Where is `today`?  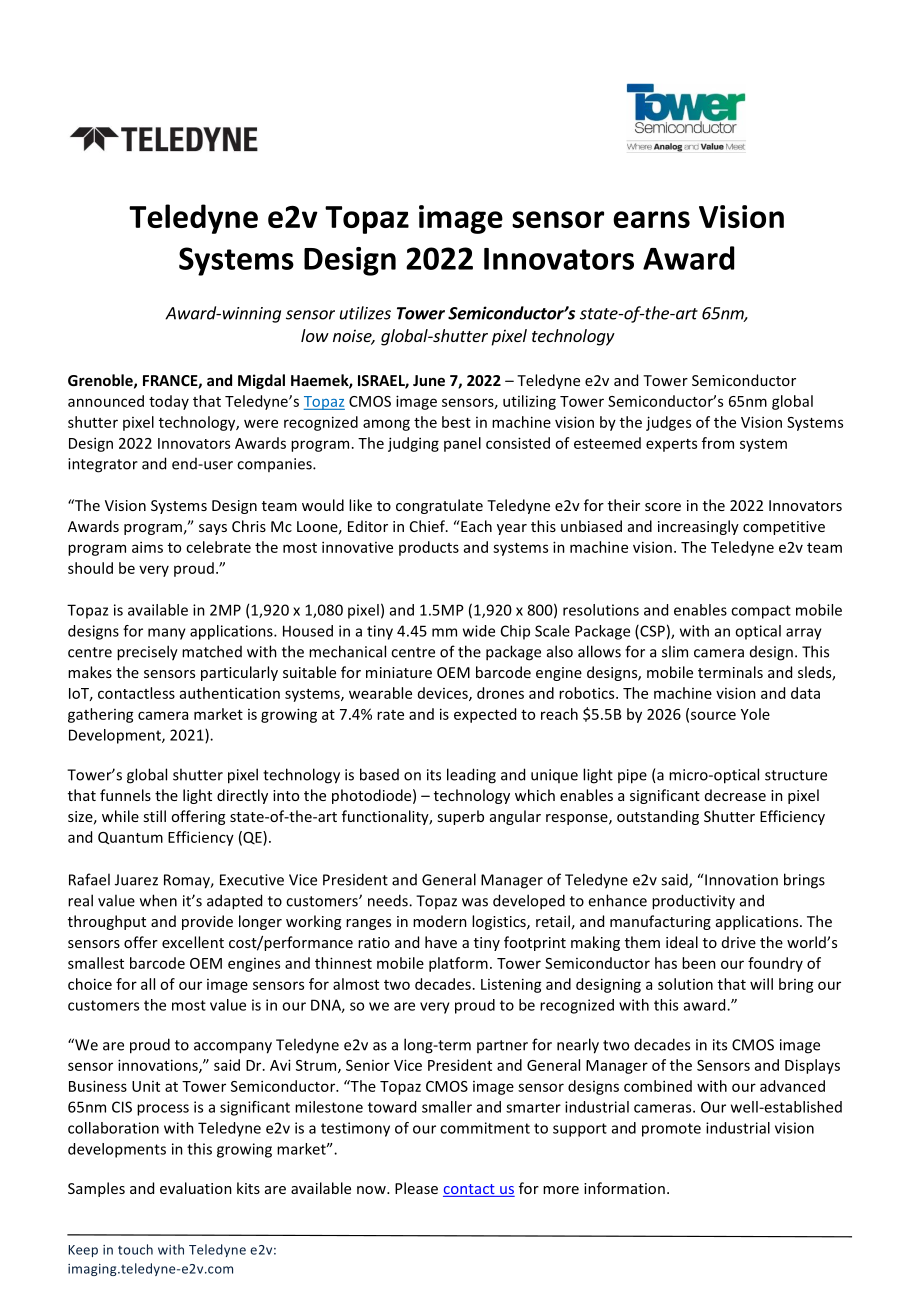
today is located at coordinates (169, 402).
